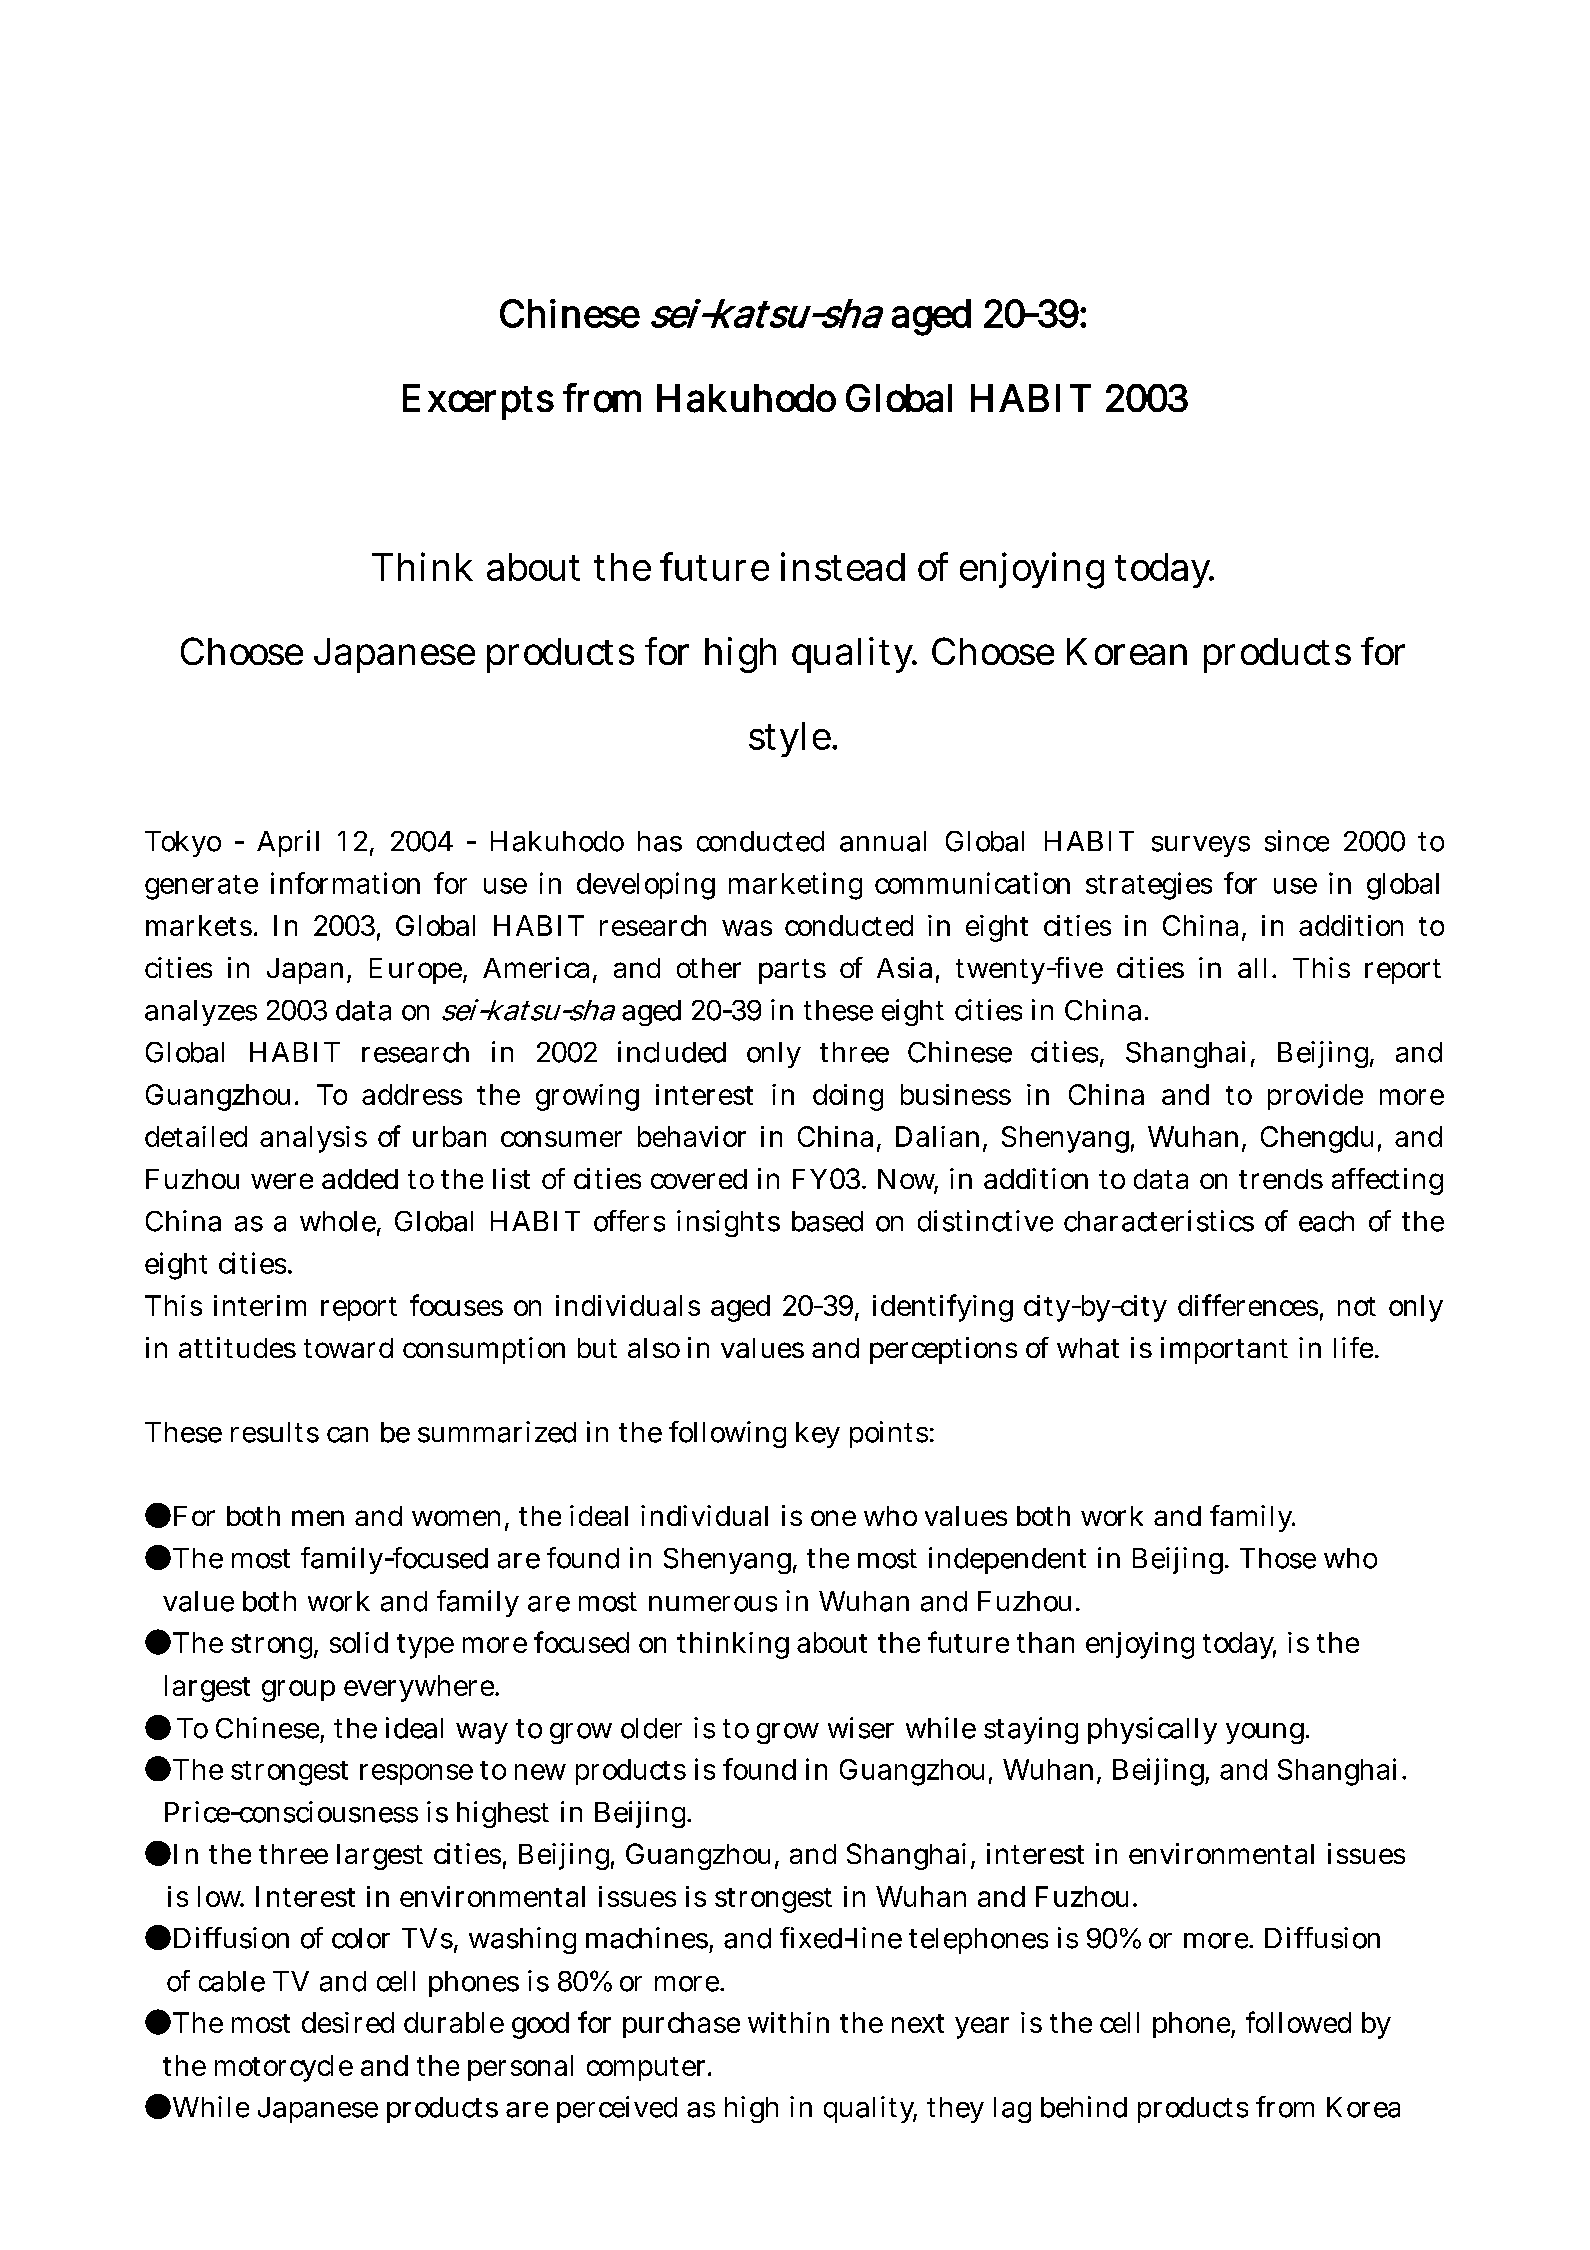 The width and height of the document is (1590, 2250). What do you see at coordinates (827, 1221) in the document?
I see `based` at bounding box center [827, 1221].
